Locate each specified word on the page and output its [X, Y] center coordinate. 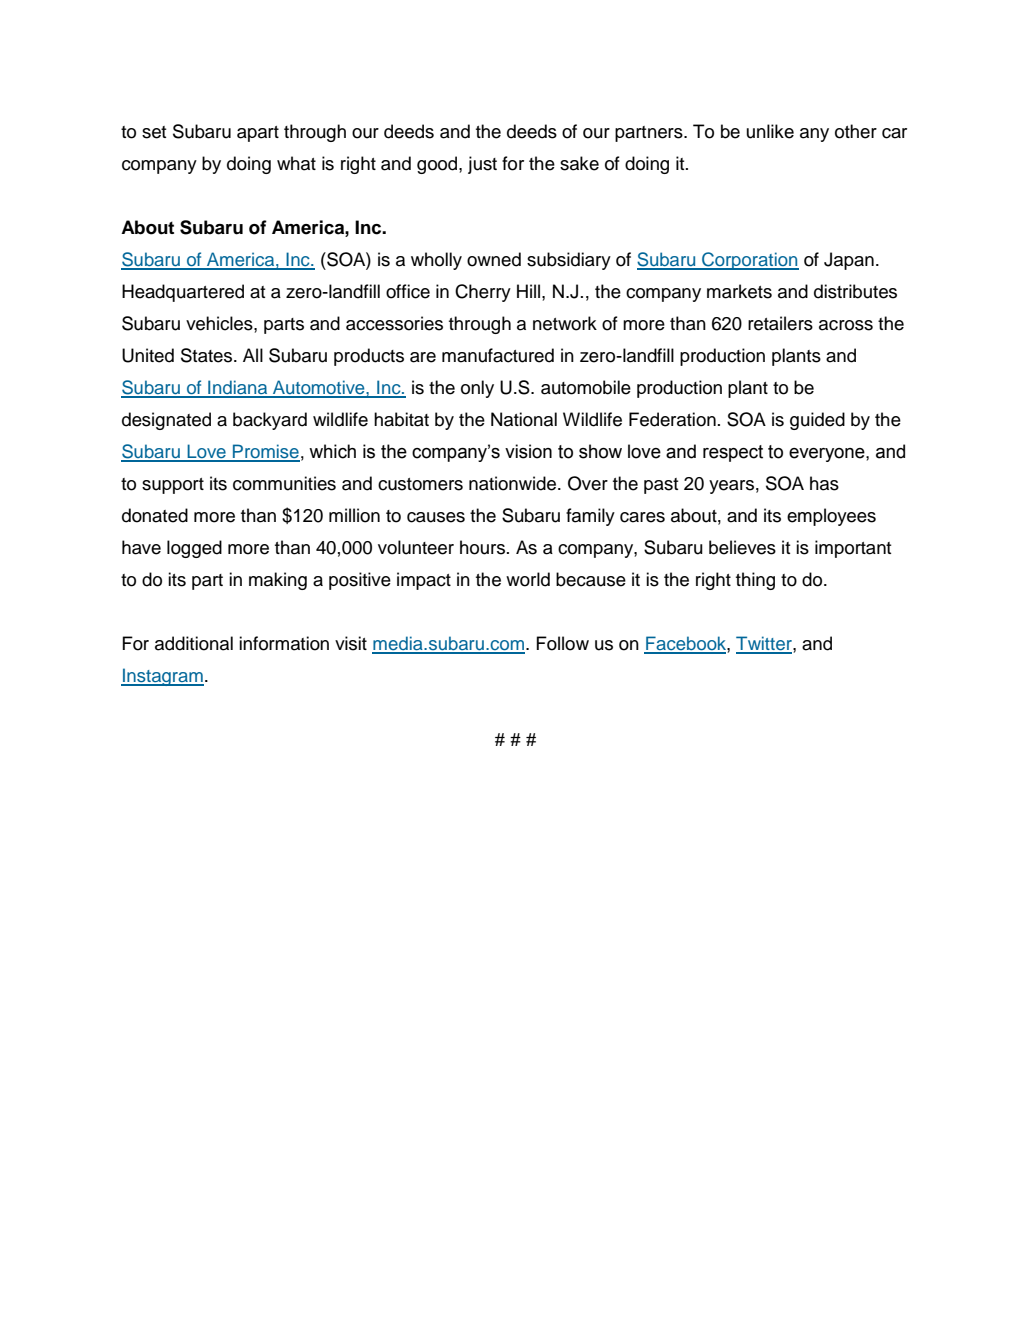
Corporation [749, 261]
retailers [780, 323]
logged [194, 549]
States [206, 355]
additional [194, 643]
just [482, 165]
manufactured [498, 355]
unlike [770, 131]
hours [484, 547]
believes [742, 547]
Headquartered [183, 293]
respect [733, 453]
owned [494, 259]
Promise [265, 452]
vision [528, 451]
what [296, 163]
